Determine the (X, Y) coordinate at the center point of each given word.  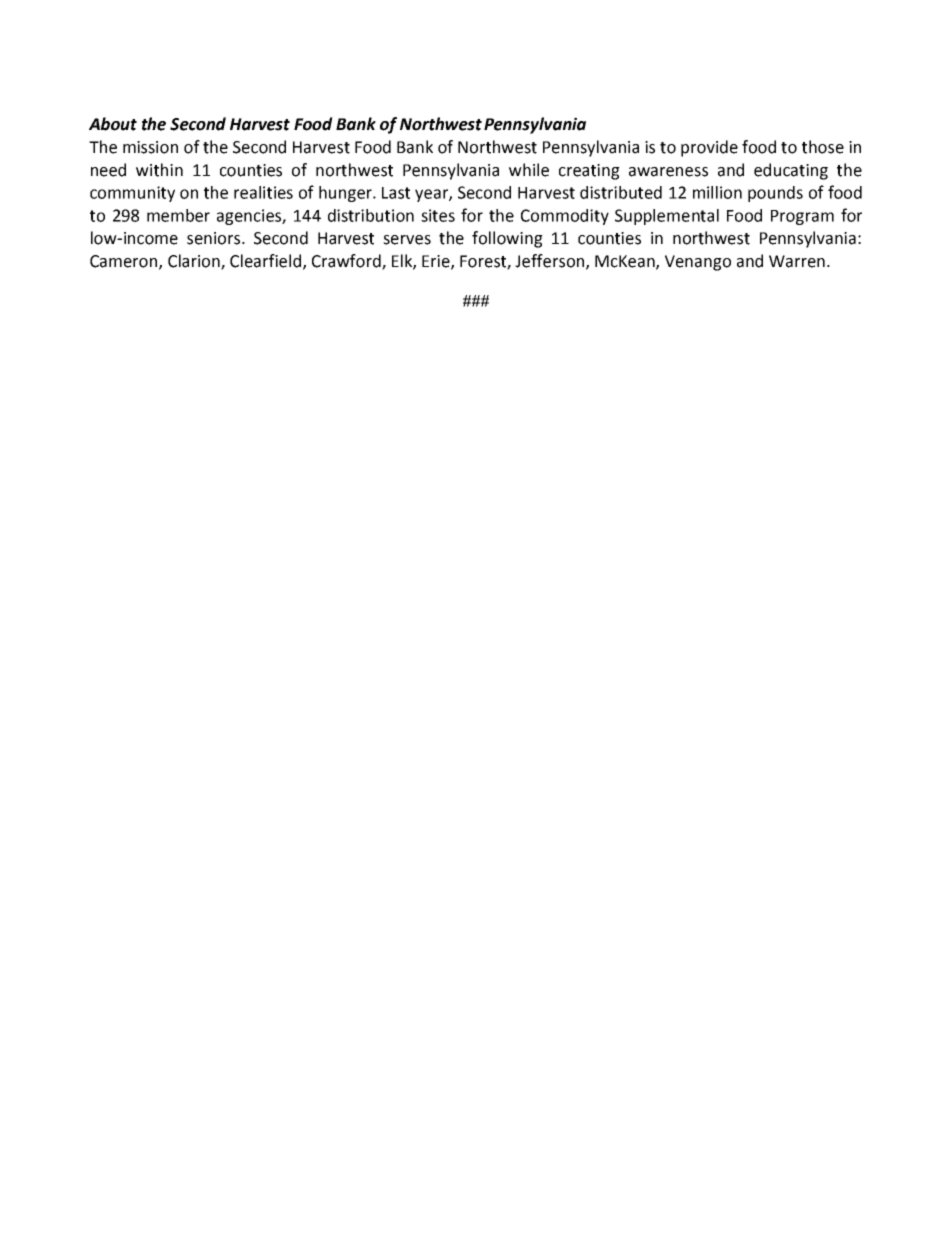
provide (709, 148)
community (132, 194)
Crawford (347, 262)
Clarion (195, 262)
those (823, 147)
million (717, 192)
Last (396, 193)
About (113, 124)
